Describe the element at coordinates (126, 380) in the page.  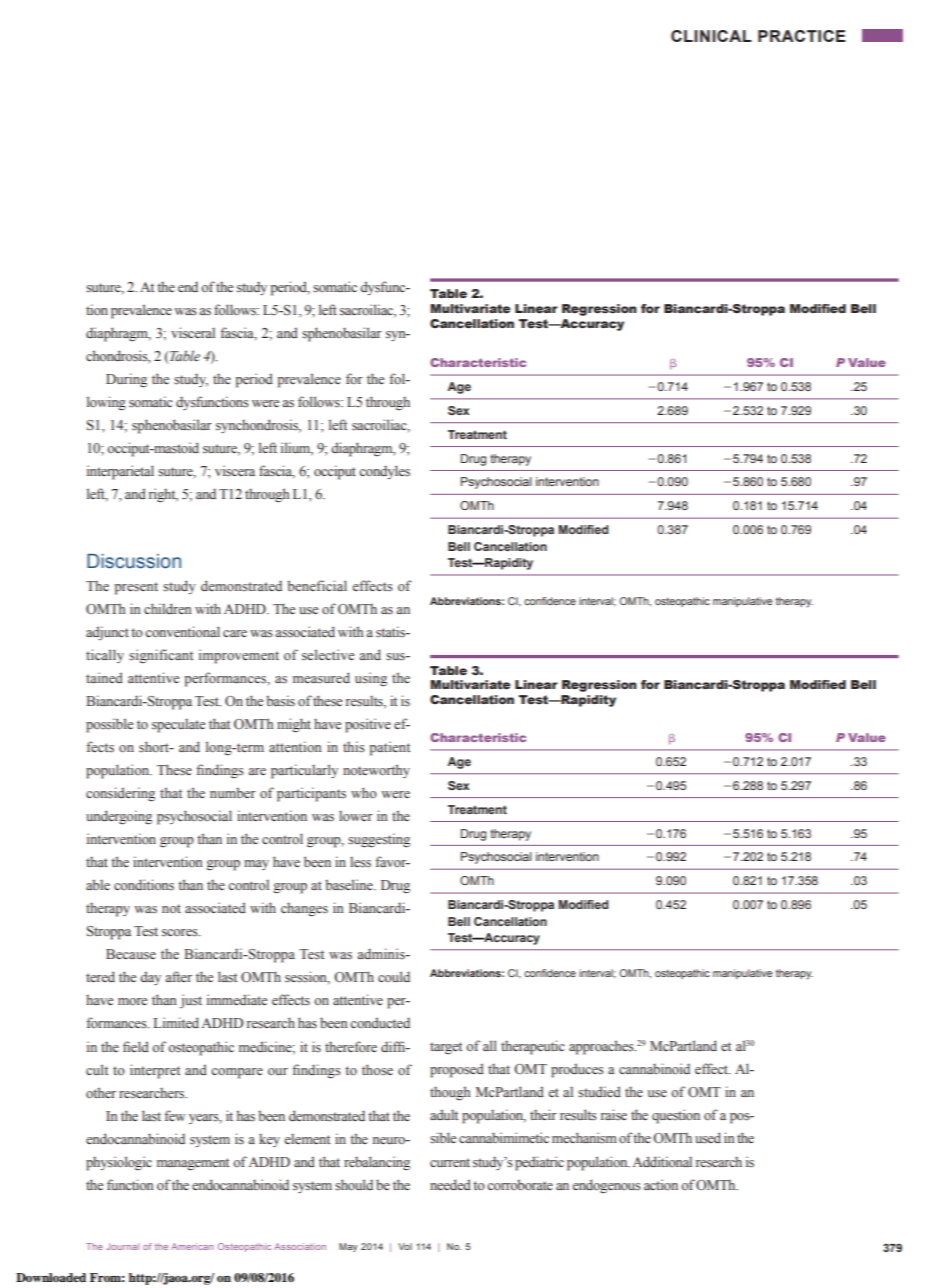
I see `During` at that location.
